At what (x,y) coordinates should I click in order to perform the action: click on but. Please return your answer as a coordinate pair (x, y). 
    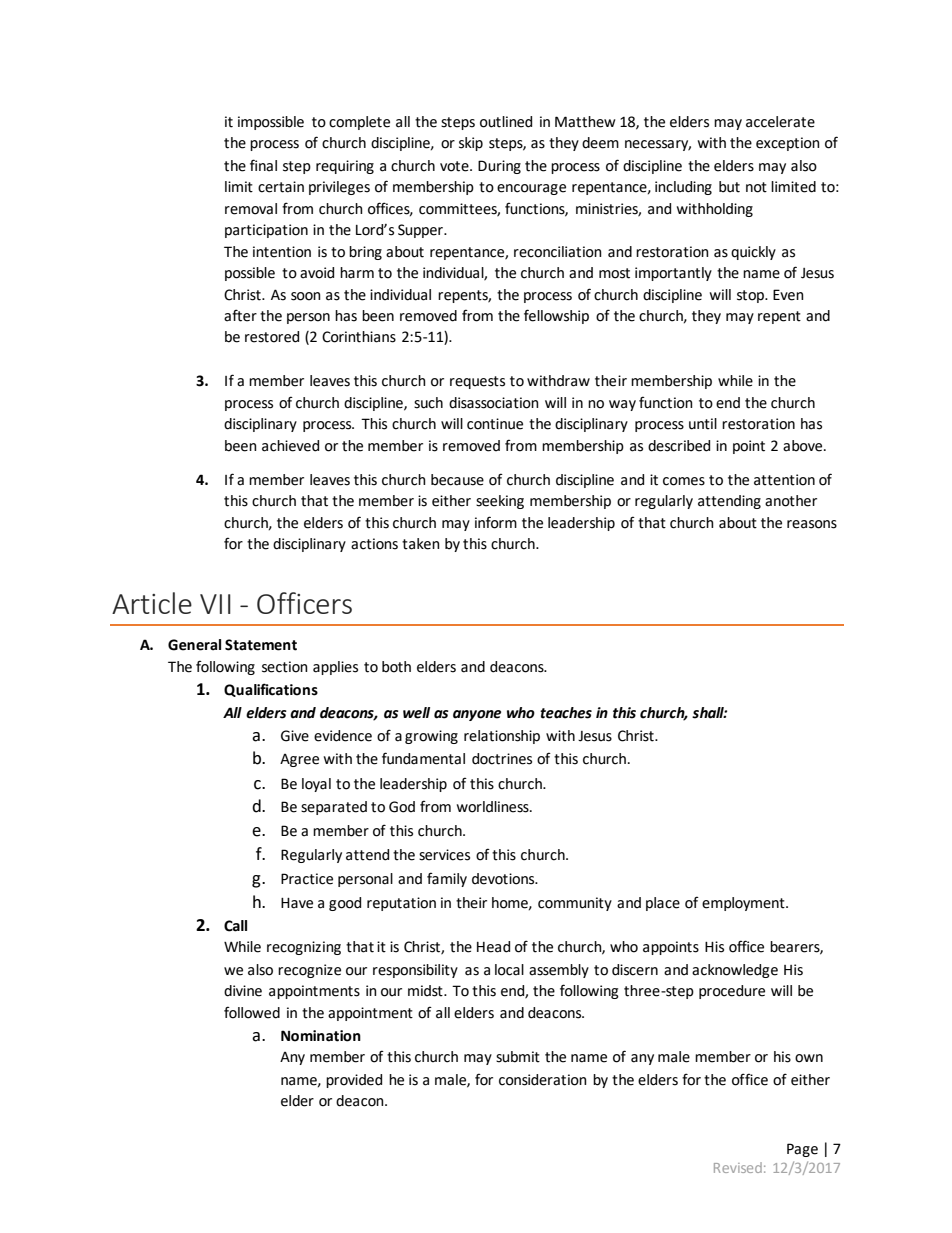
    Looking at the image, I should click on (729, 187).
